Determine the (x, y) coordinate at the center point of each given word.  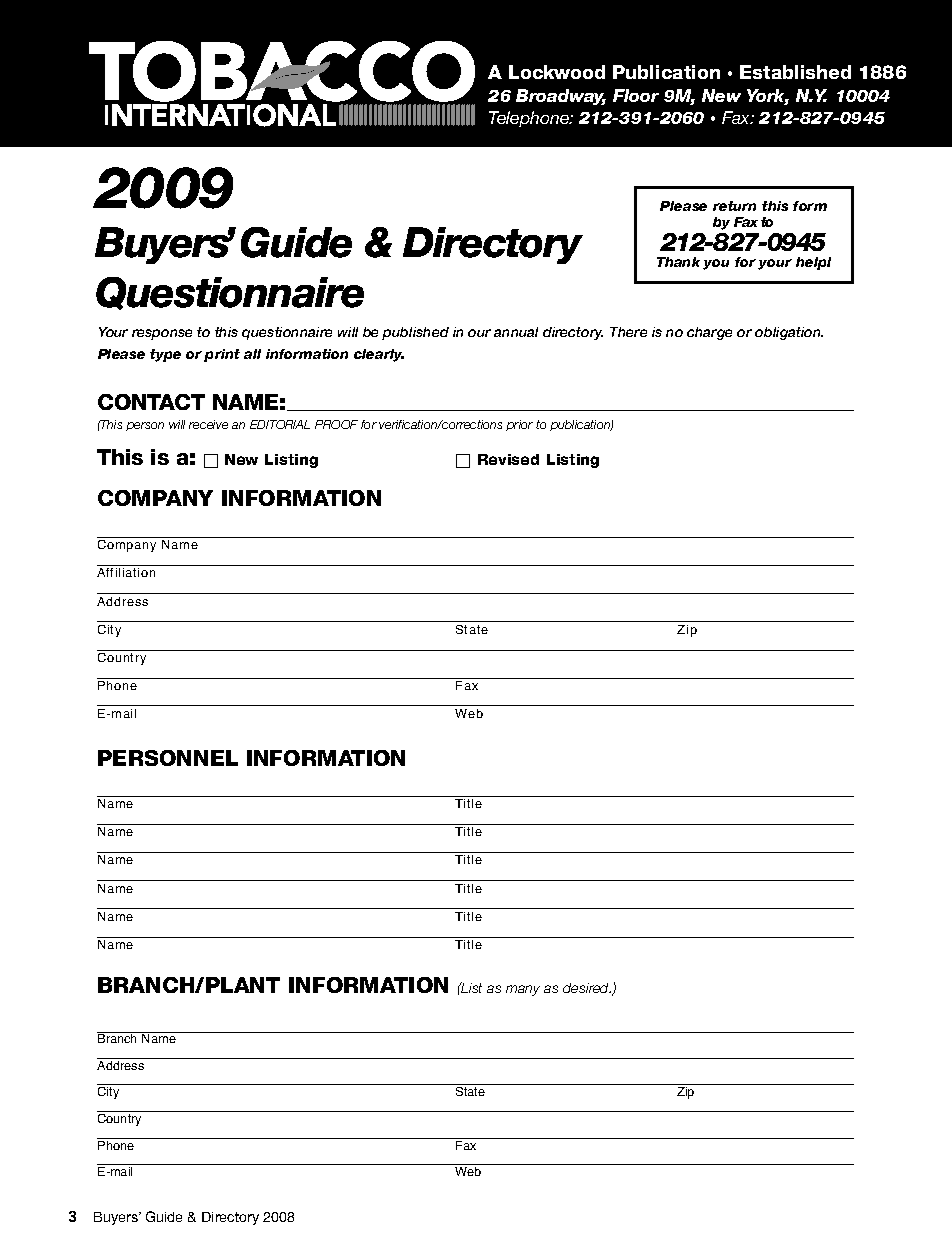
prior (519, 425)
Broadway (561, 97)
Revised (508, 459)
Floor (636, 95)
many (523, 990)
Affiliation (126, 572)
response (162, 334)
